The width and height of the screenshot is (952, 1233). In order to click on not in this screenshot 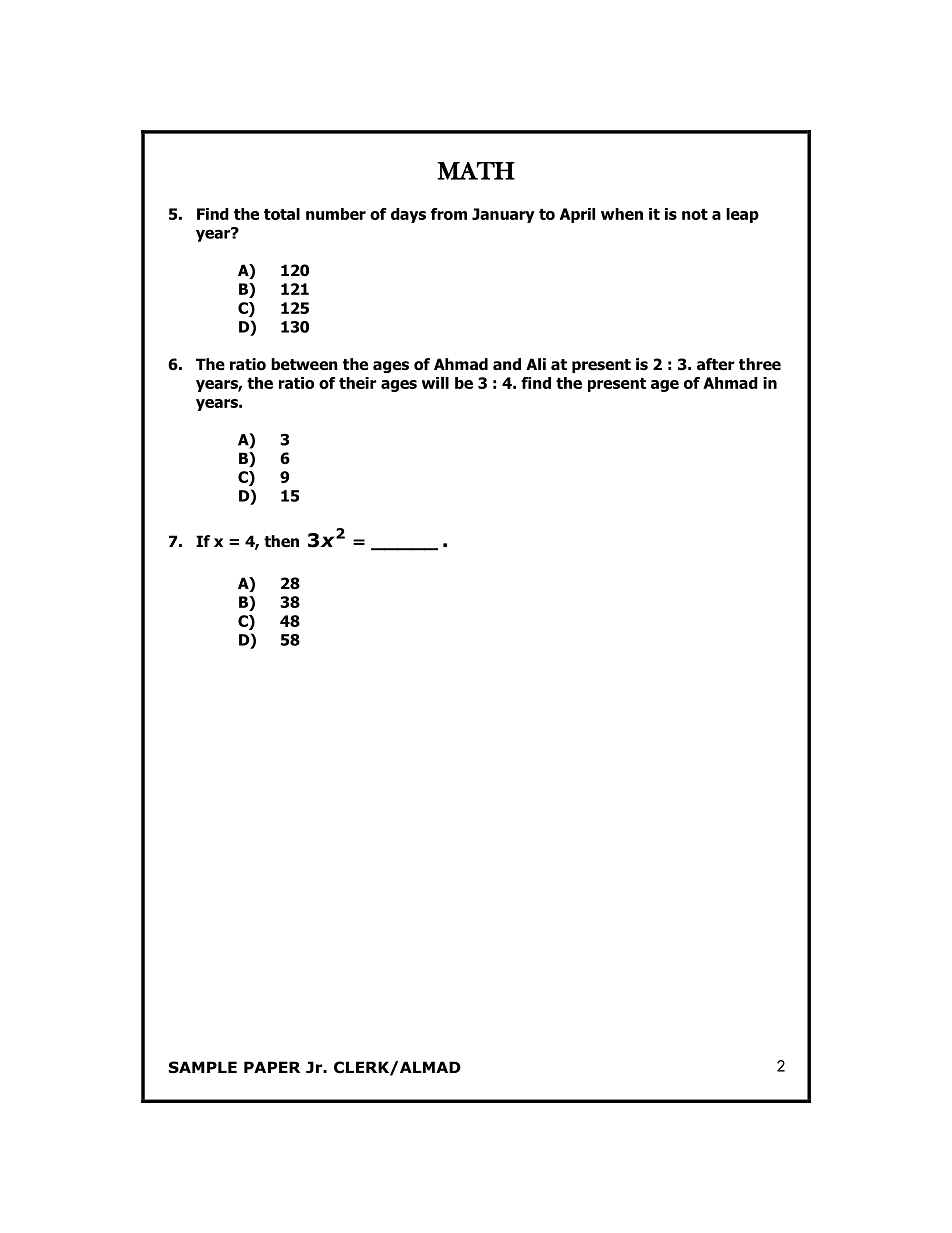, I will do `click(695, 214)`.
